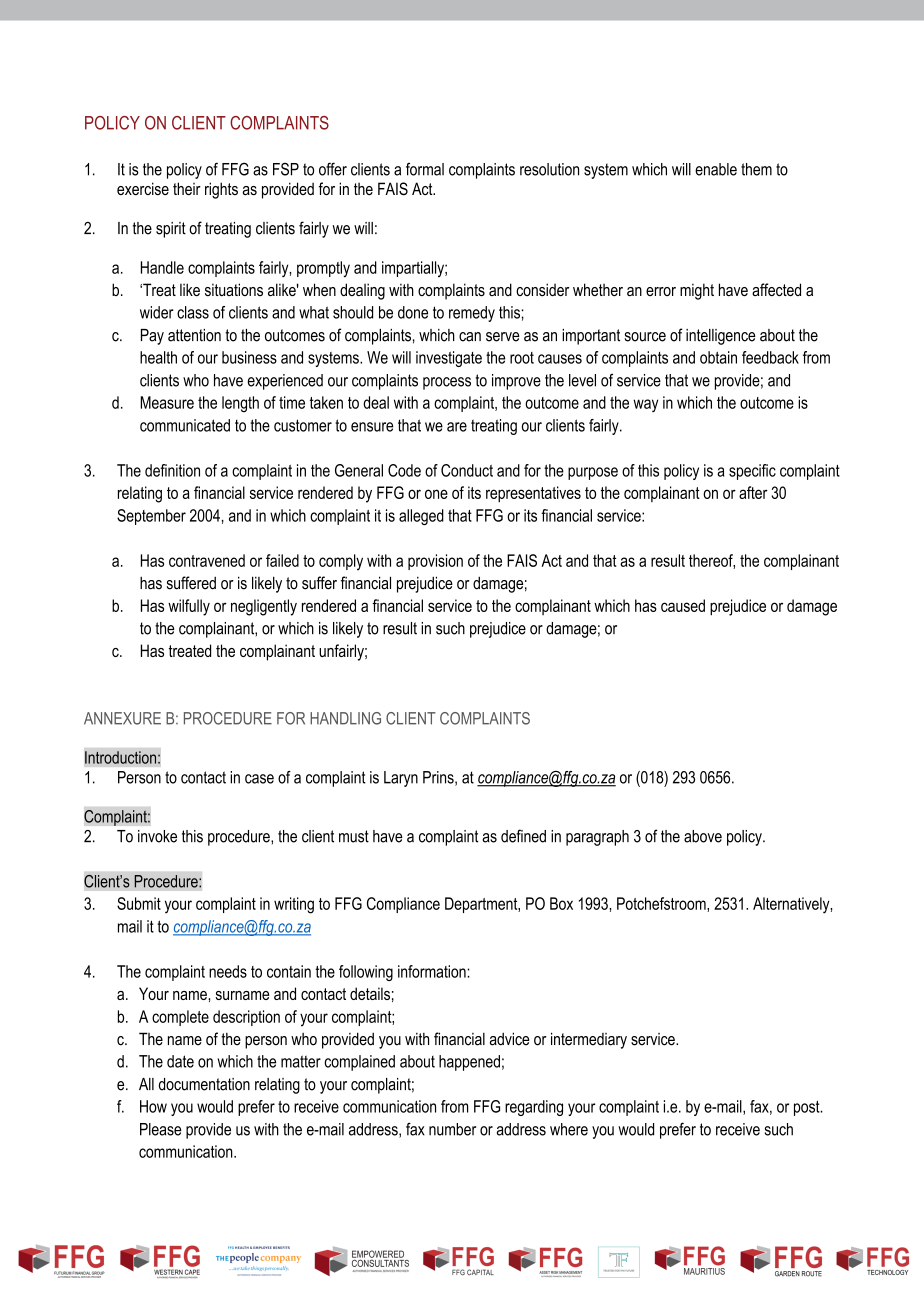  Describe the element at coordinates (683, 605) in the screenshot. I see `caused` at that location.
